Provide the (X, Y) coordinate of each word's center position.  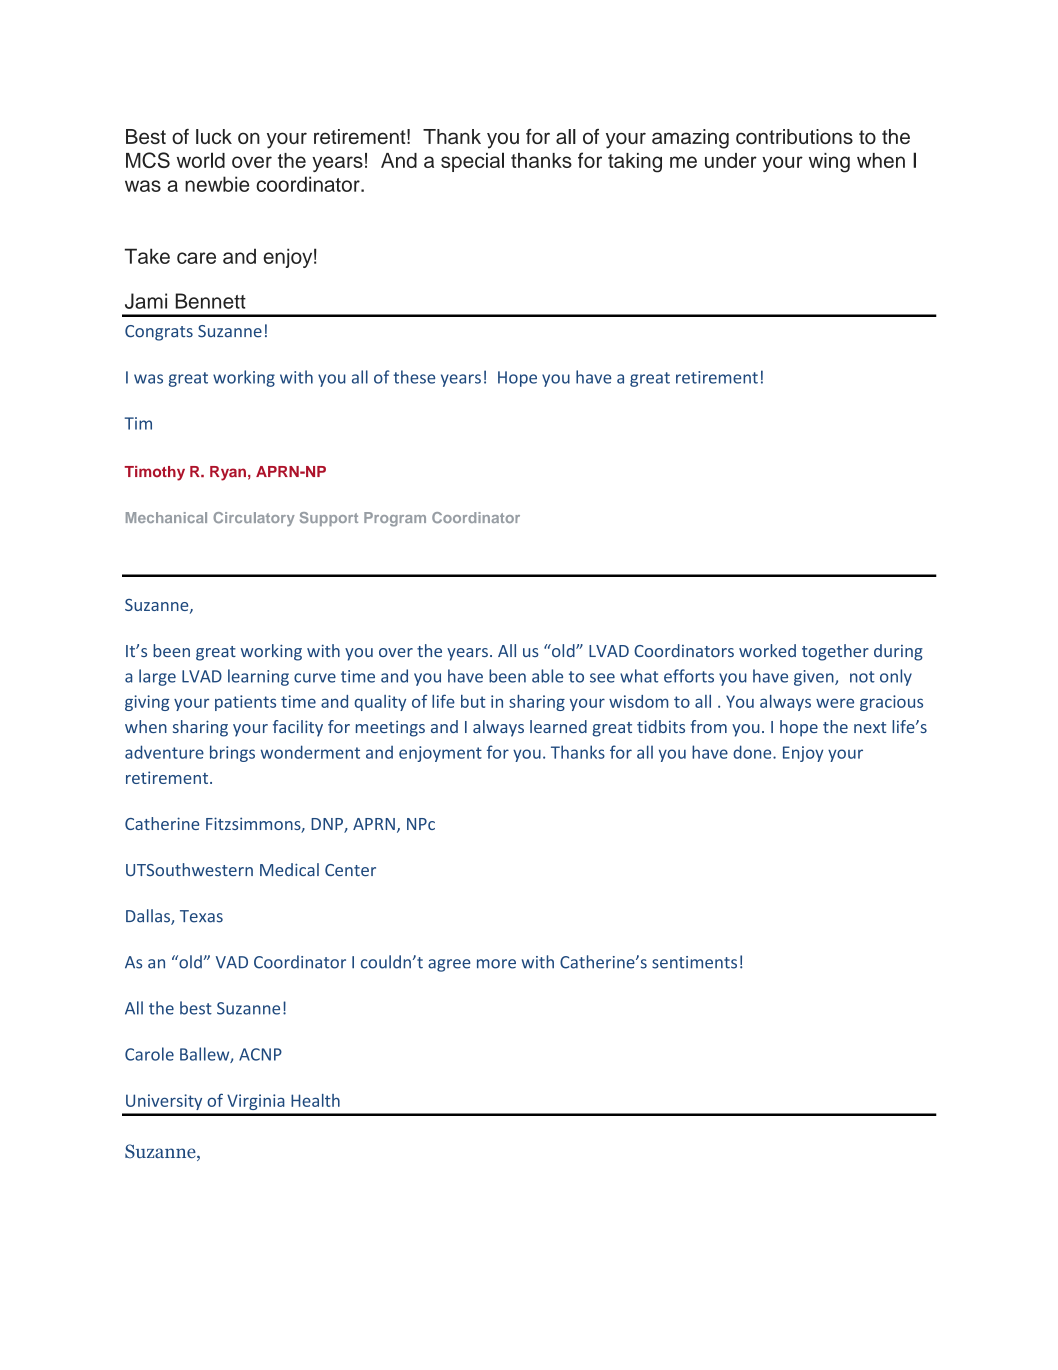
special (472, 162)
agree (449, 965)
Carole (149, 1054)
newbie (217, 184)
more (496, 964)
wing (829, 163)
